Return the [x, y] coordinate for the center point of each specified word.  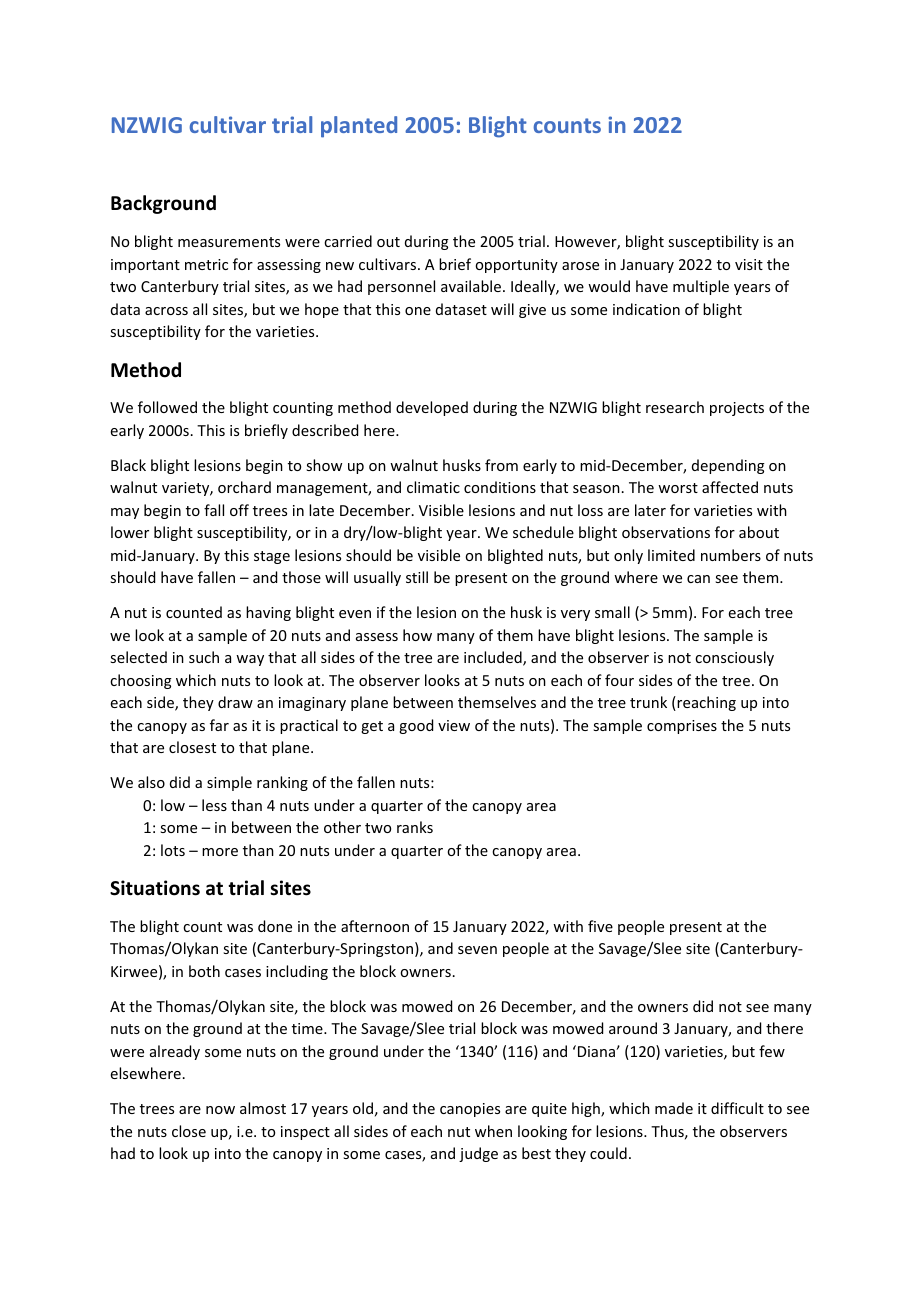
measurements [229, 242]
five [600, 926]
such [204, 657]
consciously [734, 658]
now [220, 1110]
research [675, 407]
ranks [415, 827]
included [494, 658]
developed [432, 408]
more [220, 852]
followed [167, 407]
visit [749, 264]
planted [359, 127]
